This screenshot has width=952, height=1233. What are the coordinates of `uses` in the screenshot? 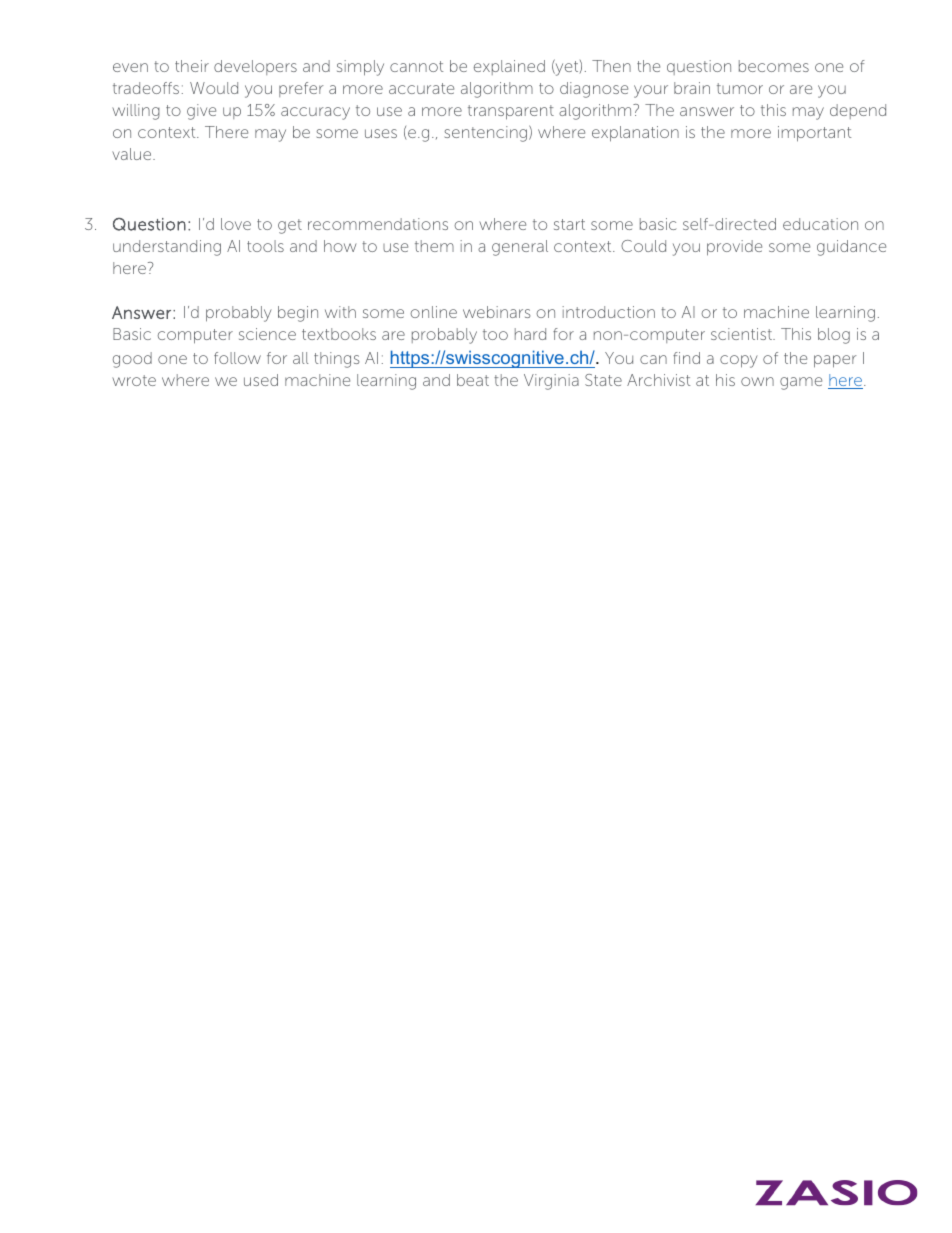 It's located at (381, 133).
